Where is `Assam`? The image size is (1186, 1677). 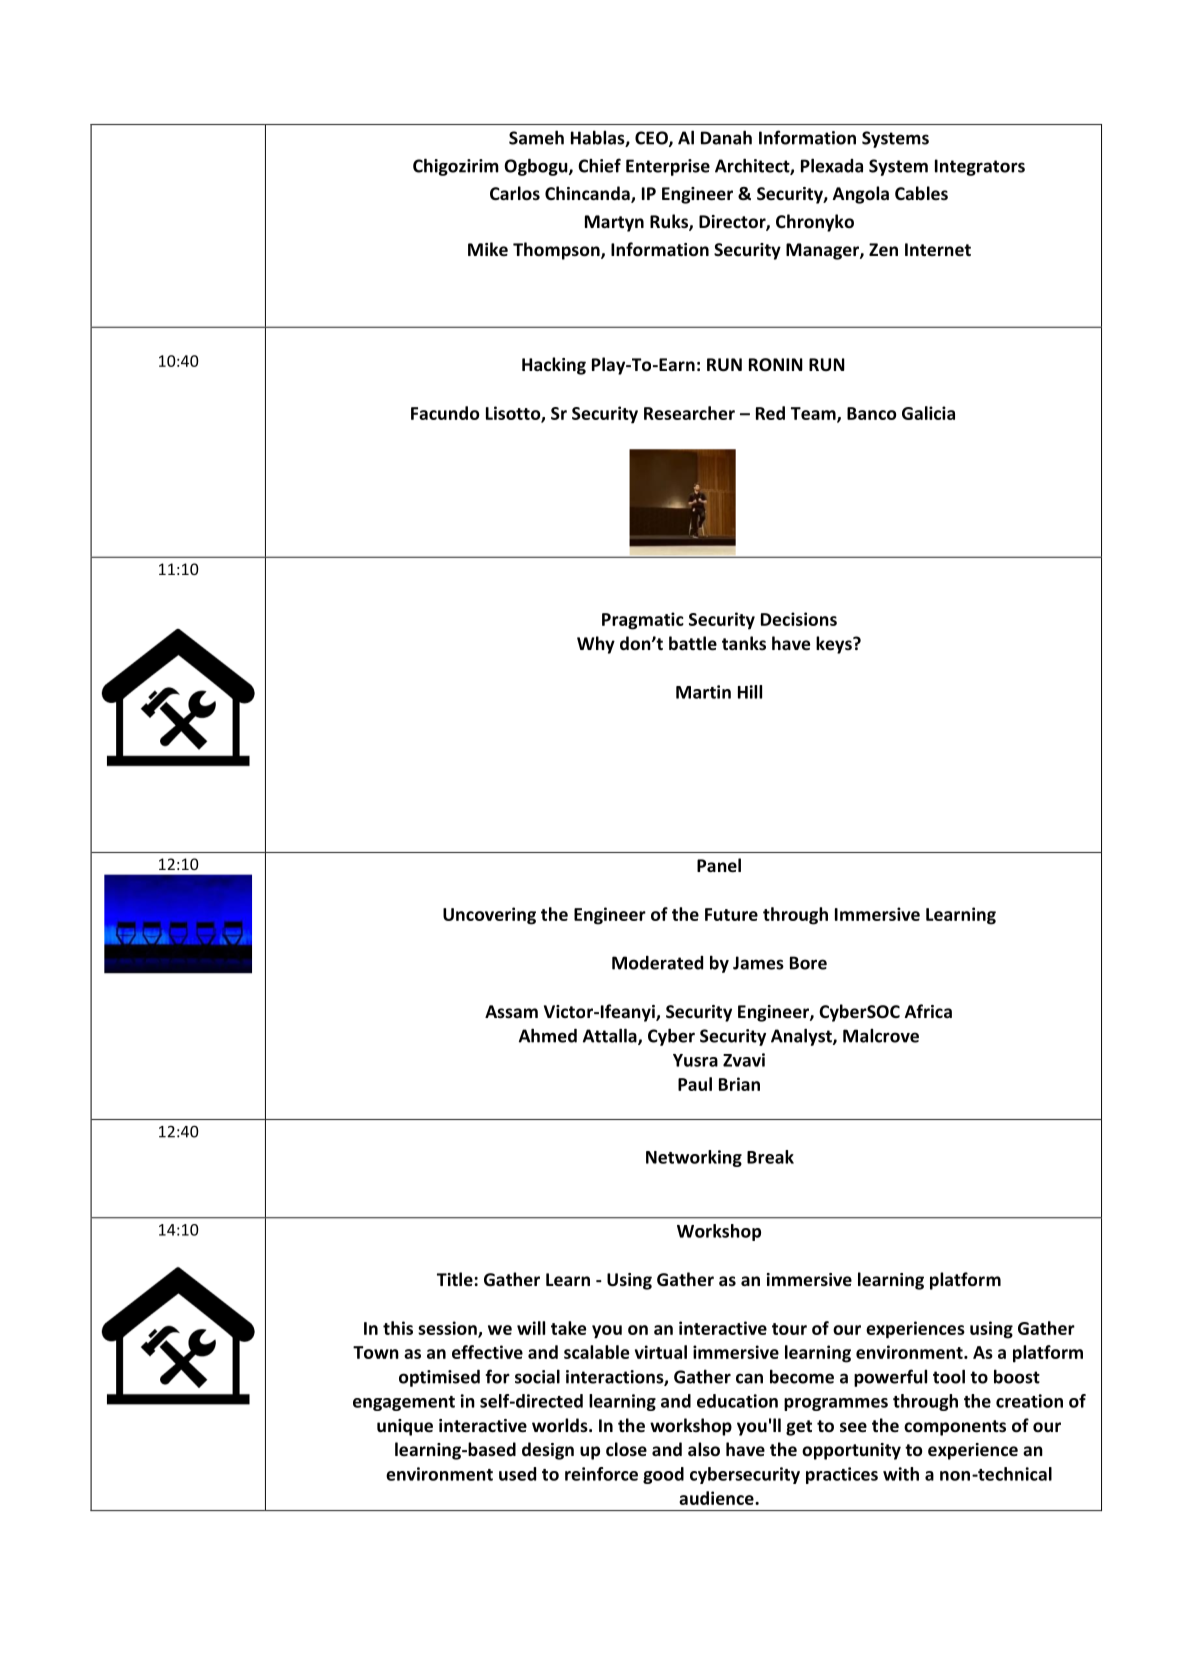
Assam is located at coordinates (511, 1012).
